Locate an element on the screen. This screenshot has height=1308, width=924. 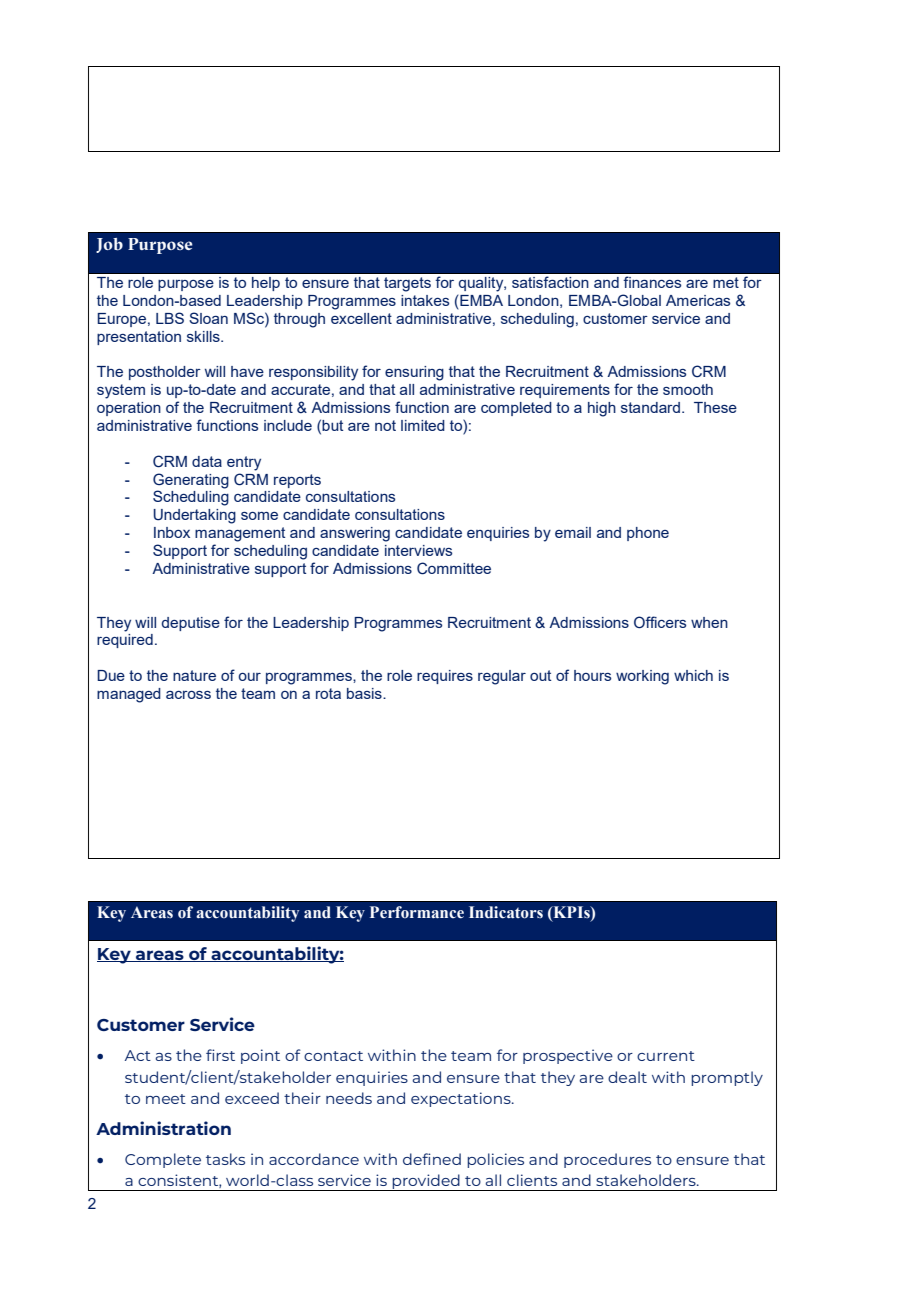
requires is located at coordinates (445, 677).
